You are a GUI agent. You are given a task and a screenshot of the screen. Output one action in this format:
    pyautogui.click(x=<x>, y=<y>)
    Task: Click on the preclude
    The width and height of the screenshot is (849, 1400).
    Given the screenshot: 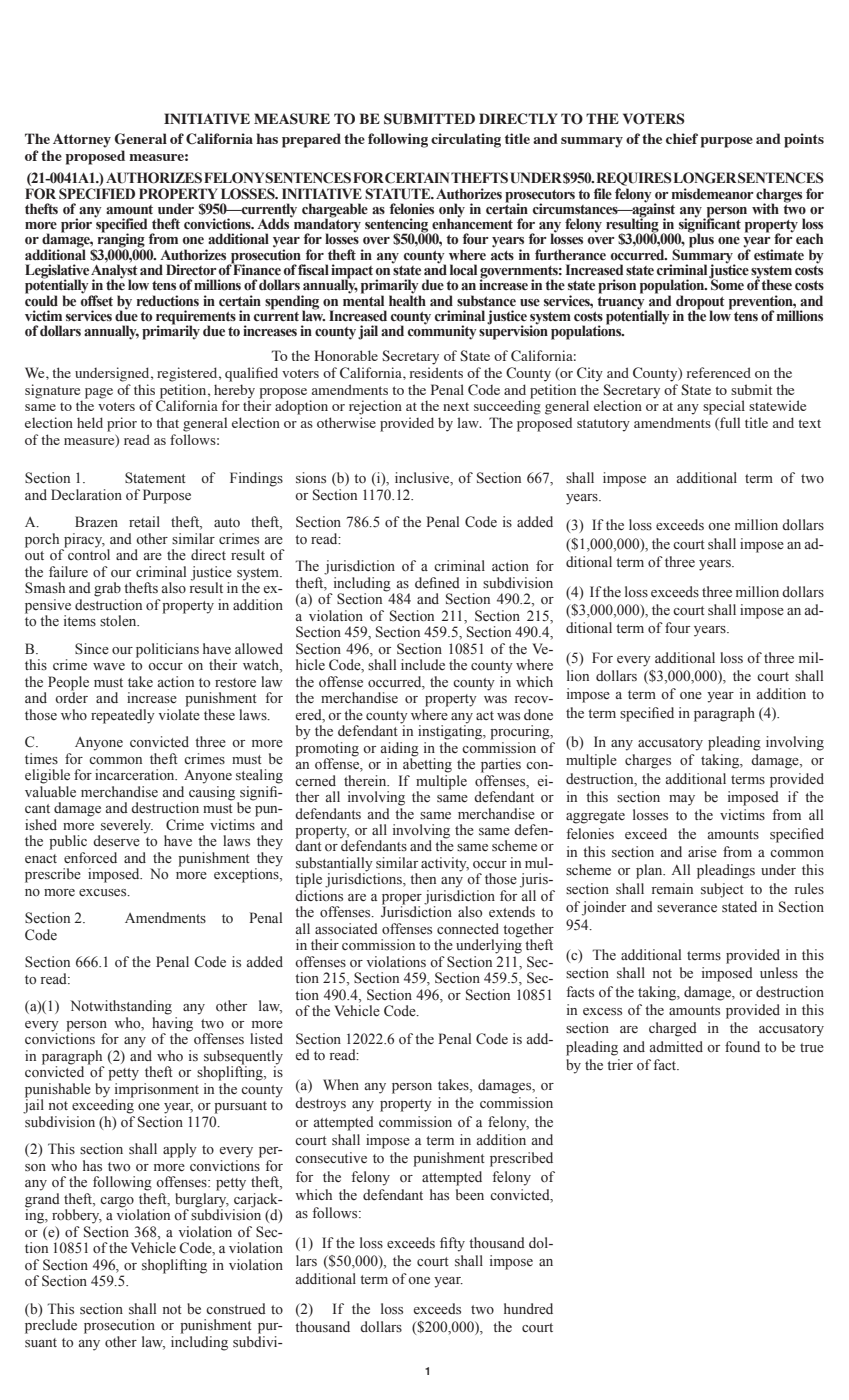 What is the action you would take?
    pyautogui.click(x=51, y=1326)
